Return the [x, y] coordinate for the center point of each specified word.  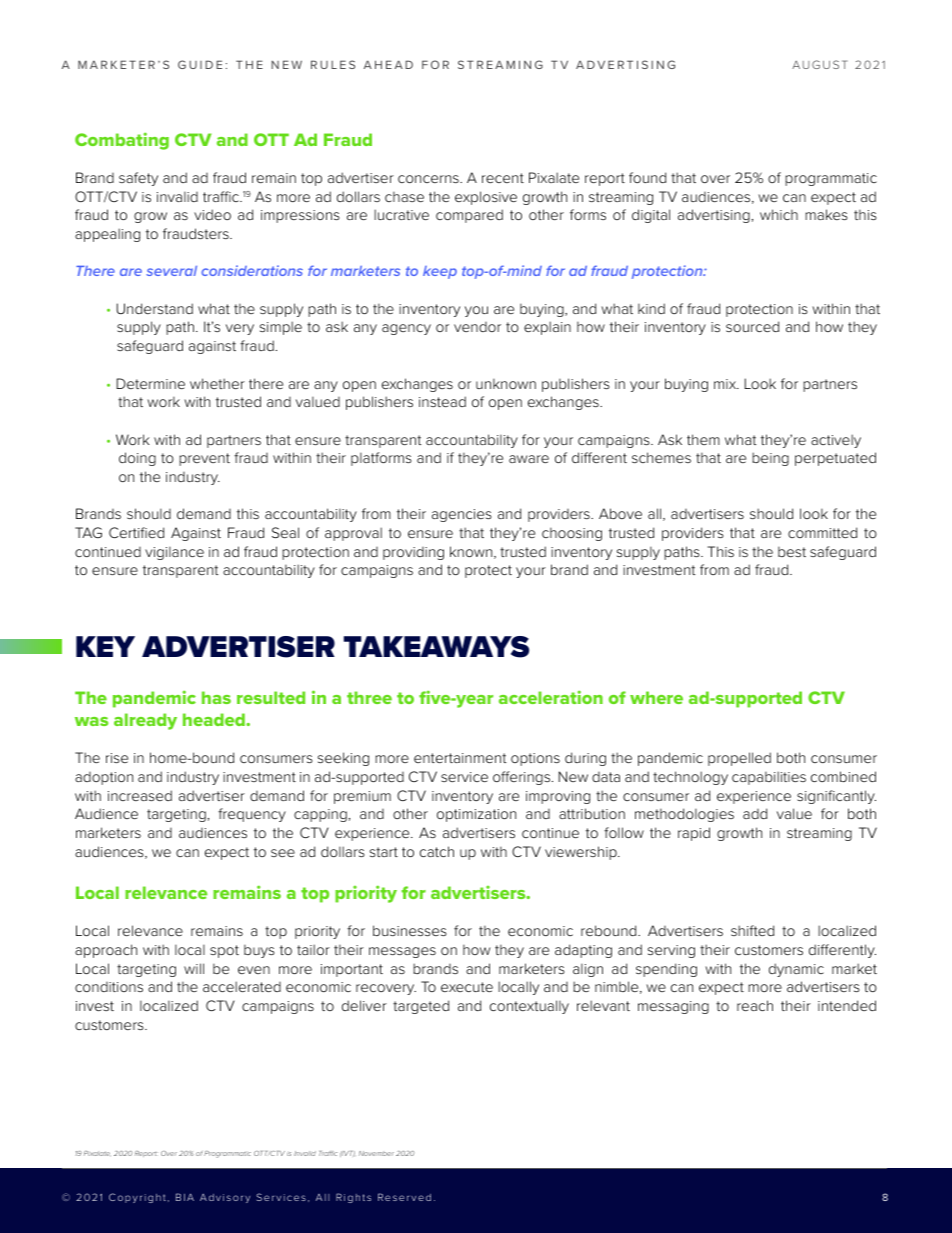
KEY [105, 646]
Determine [150, 383]
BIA [185, 1197]
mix [726, 384]
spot [224, 951]
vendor [477, 327]
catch [437, 851]
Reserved [404, 1197]
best [792, 552]
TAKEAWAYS [436, 647]
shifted [752, 930]
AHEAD [388, 64]
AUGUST [820, 64]
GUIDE [200, 64]
